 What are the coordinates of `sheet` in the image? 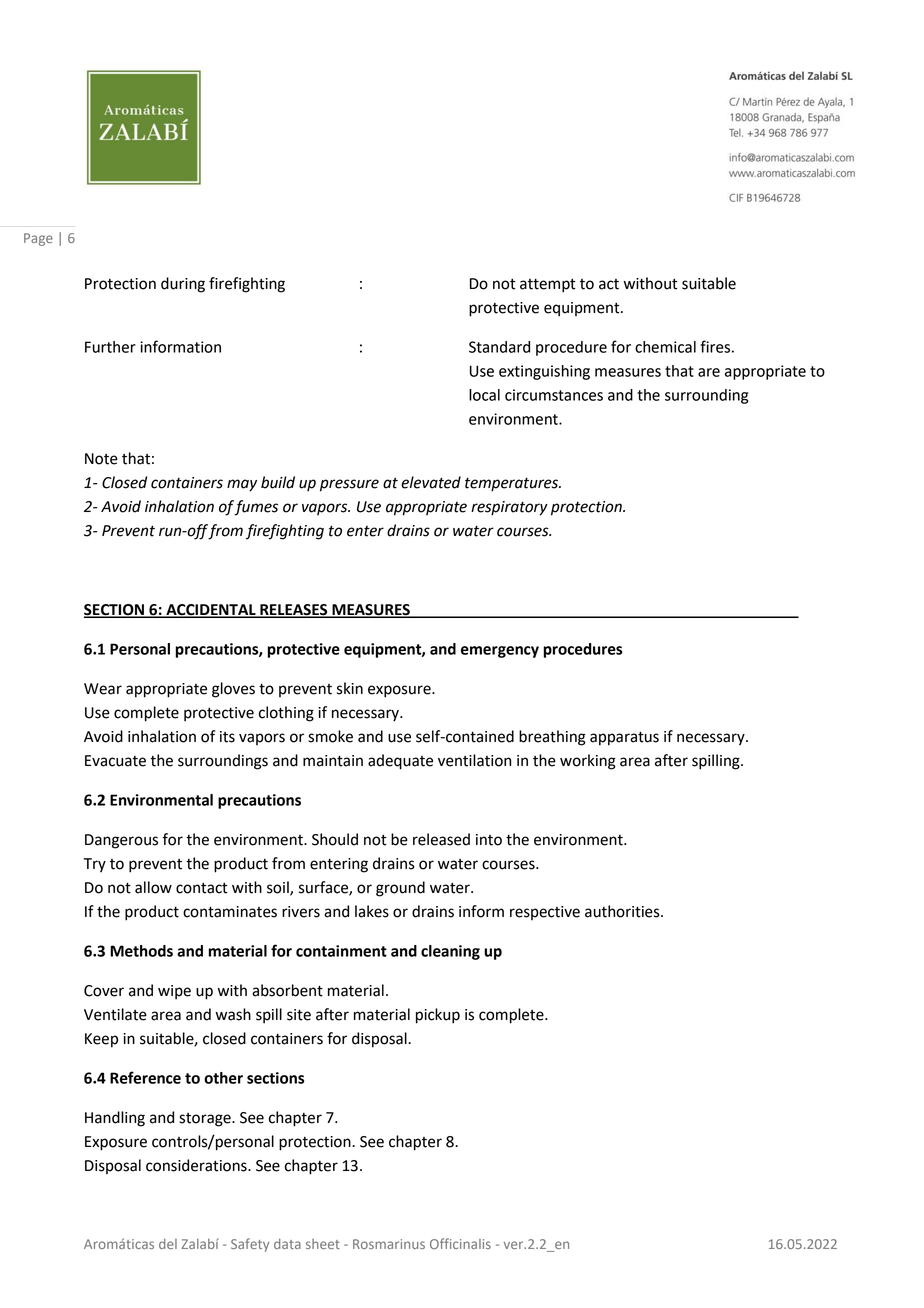 It's located at (323, 1244).
